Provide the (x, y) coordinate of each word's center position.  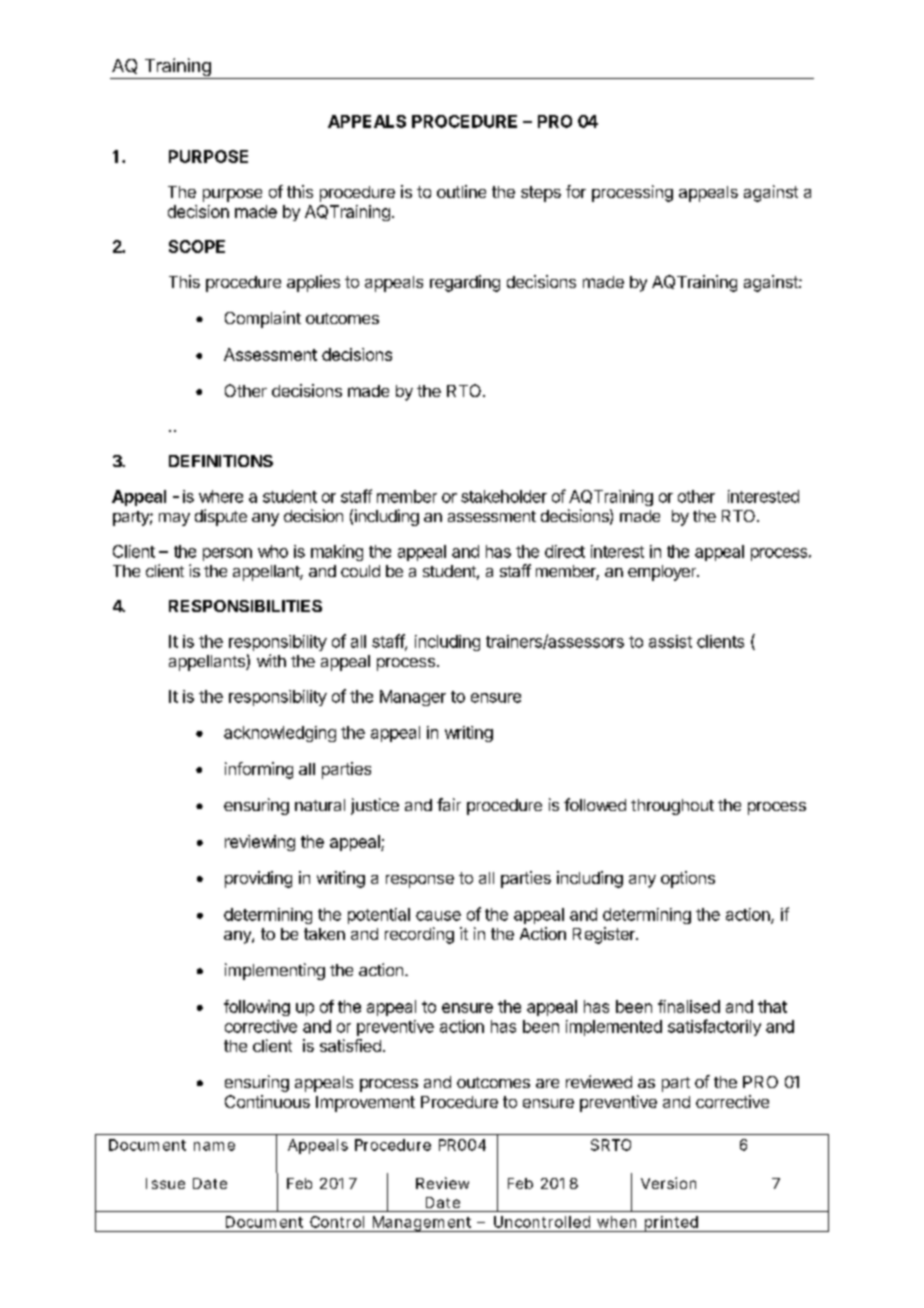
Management (422, 1224)
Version (668, 1183)
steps (541, 194)
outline (461, 191)
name (214, 1146)
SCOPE (197, 246)
